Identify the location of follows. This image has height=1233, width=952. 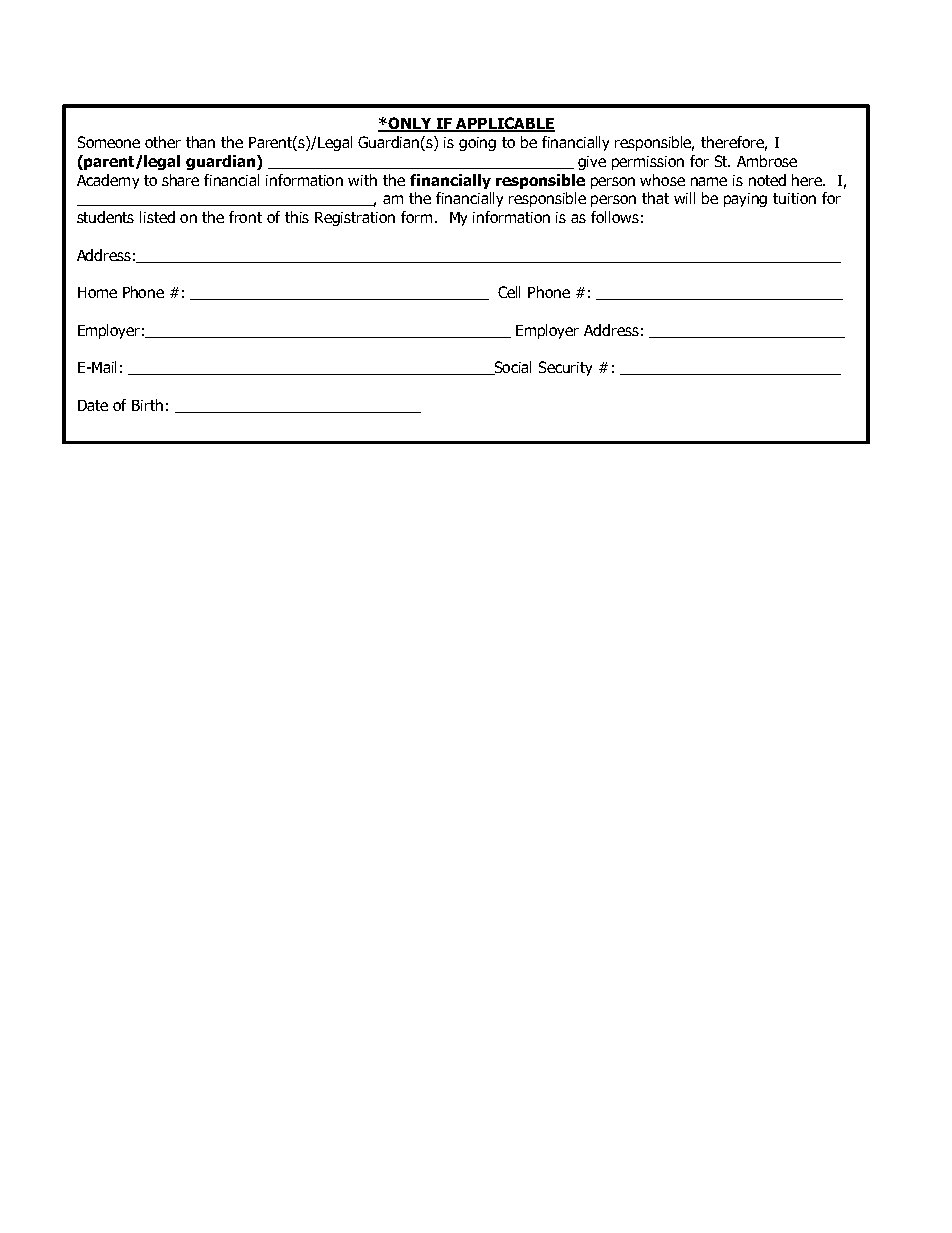
(615, 217).
